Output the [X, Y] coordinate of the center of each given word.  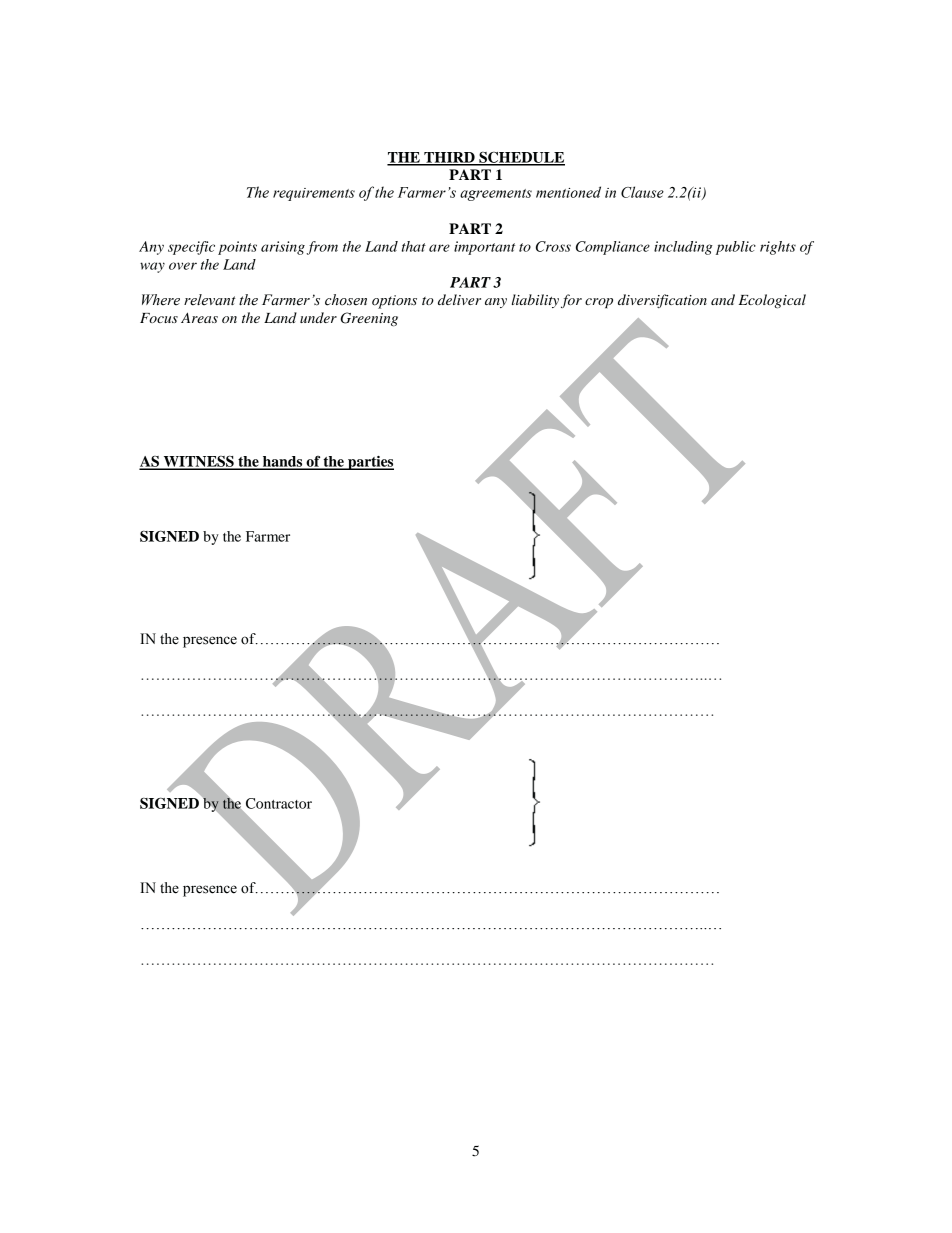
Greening [369, 319]
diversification [662, 301]
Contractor [279, 803]
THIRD [449, 158]
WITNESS [198, 462]
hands [283, 462]
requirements [314, 194]
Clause [642, 192]
